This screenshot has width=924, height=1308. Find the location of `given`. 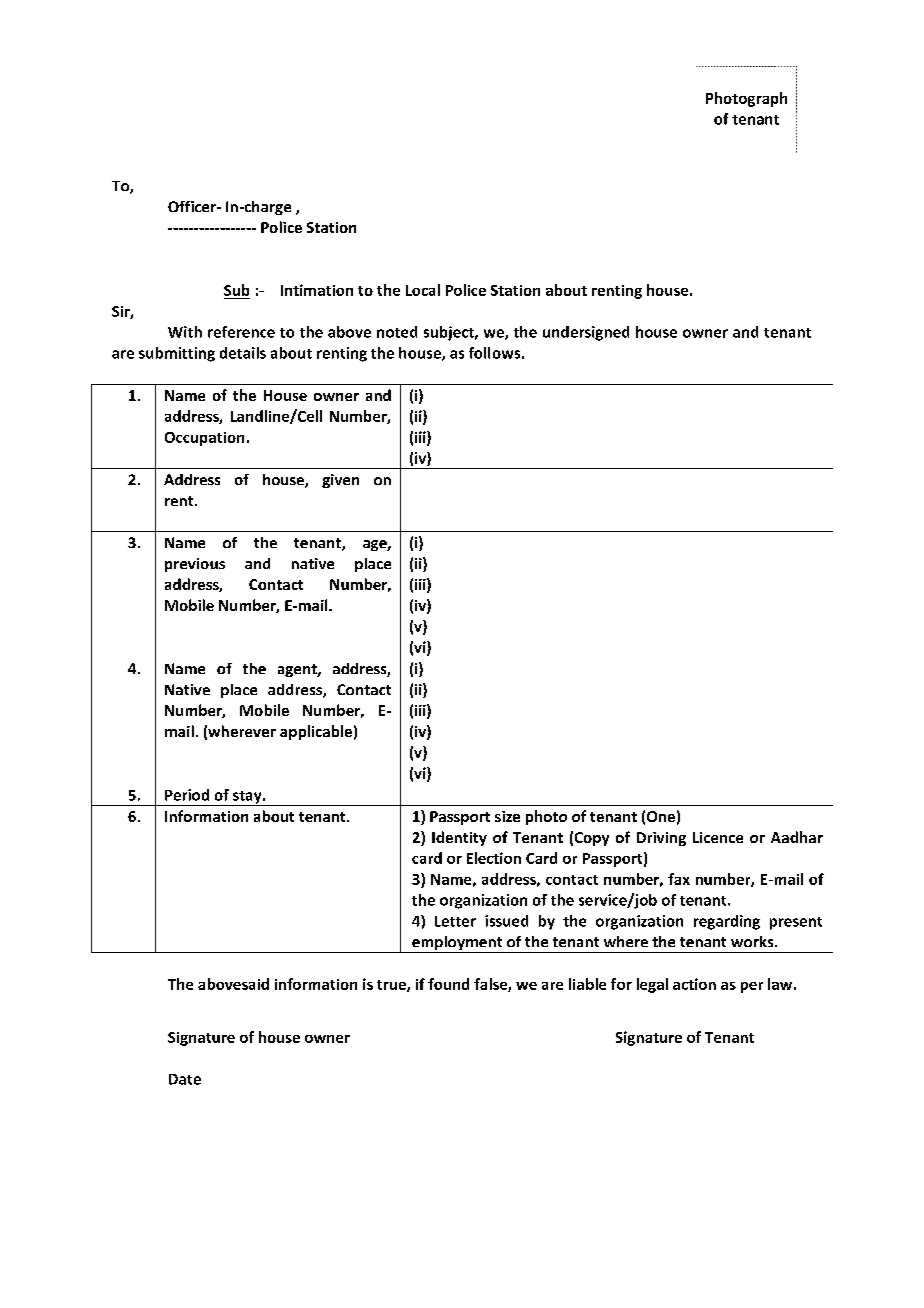

given is located at coordinates (340, 481).
